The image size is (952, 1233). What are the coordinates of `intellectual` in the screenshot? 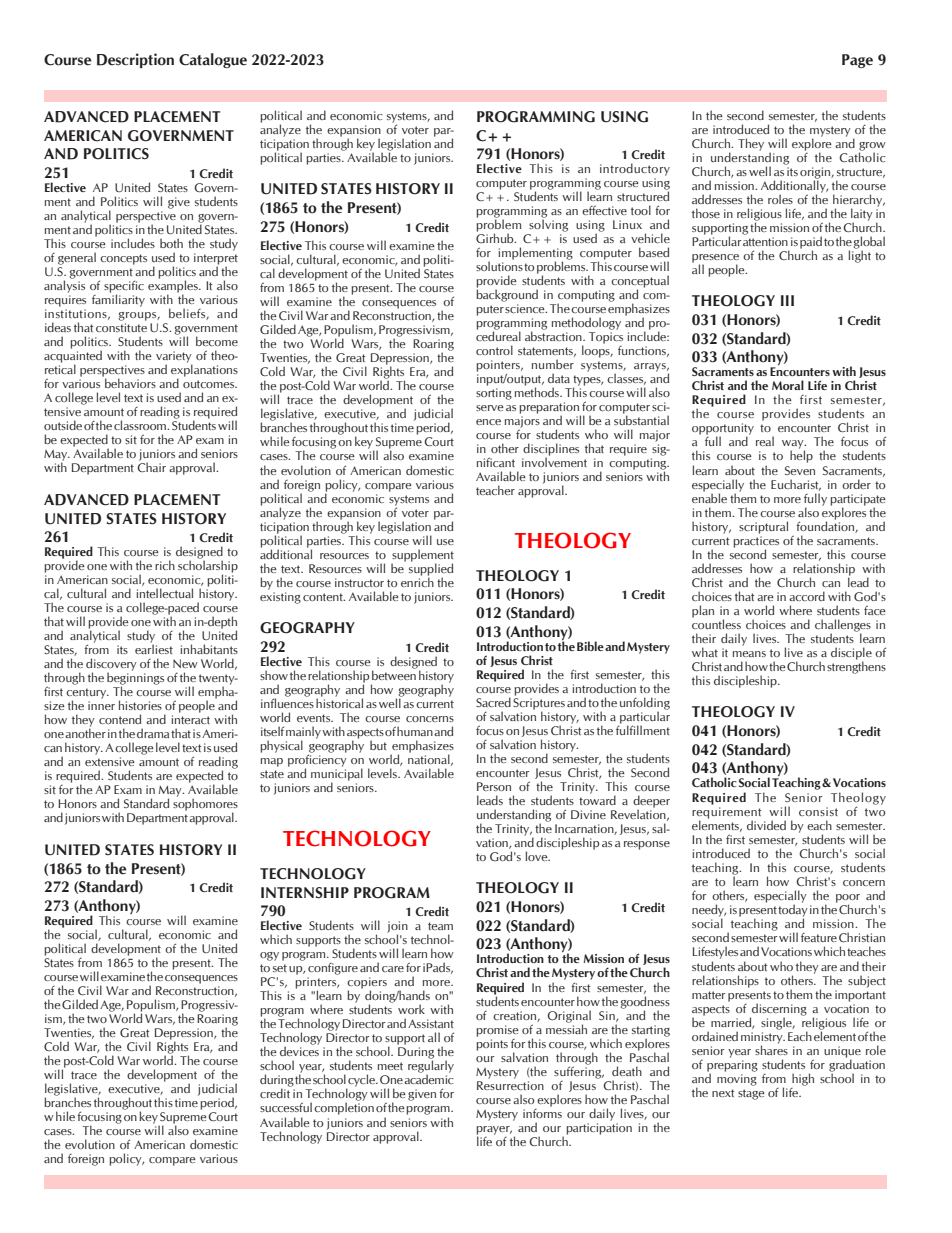 It's located at (164, 593).
